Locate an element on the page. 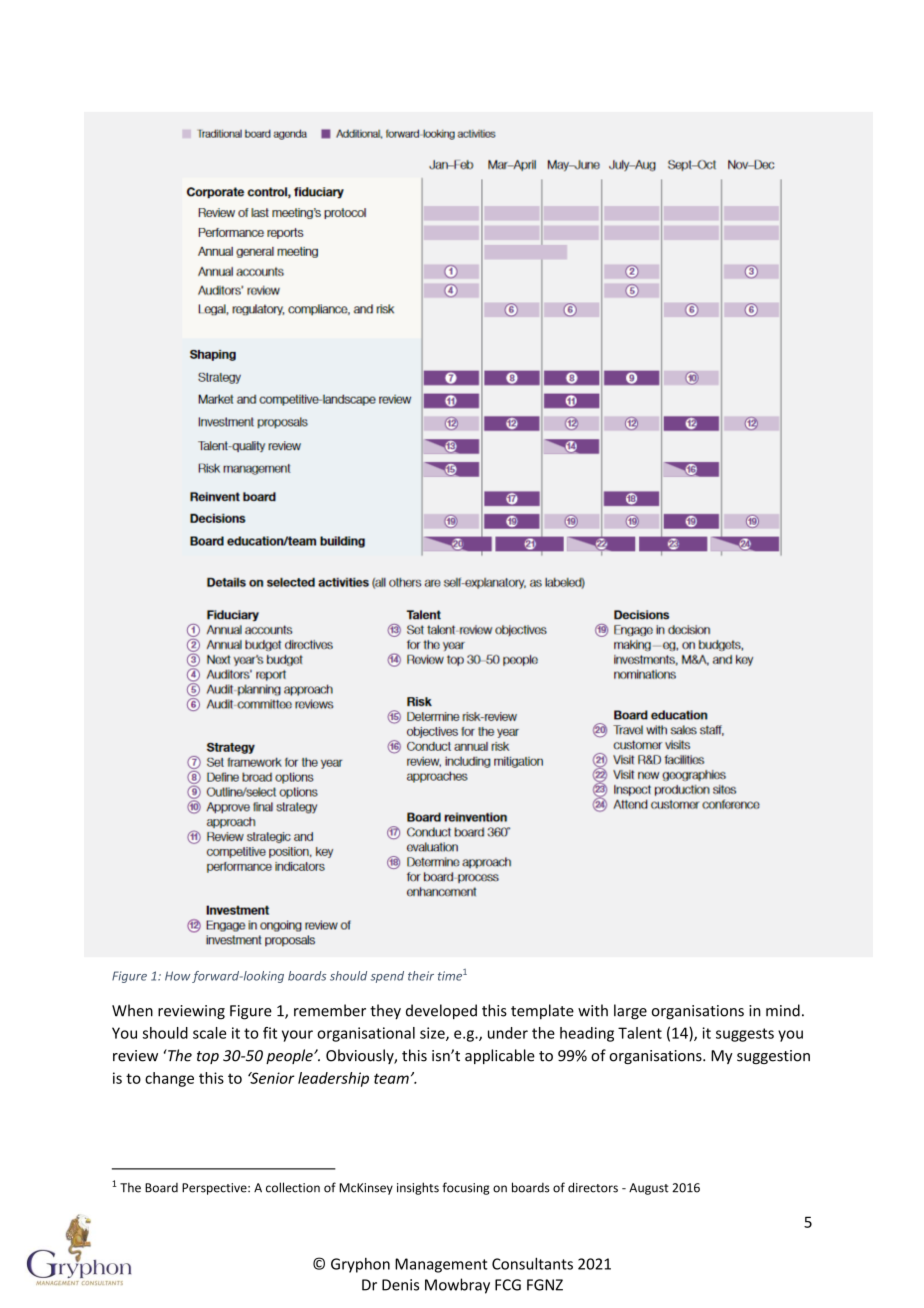  Gryphon is located at coordinates (360, 1265).
